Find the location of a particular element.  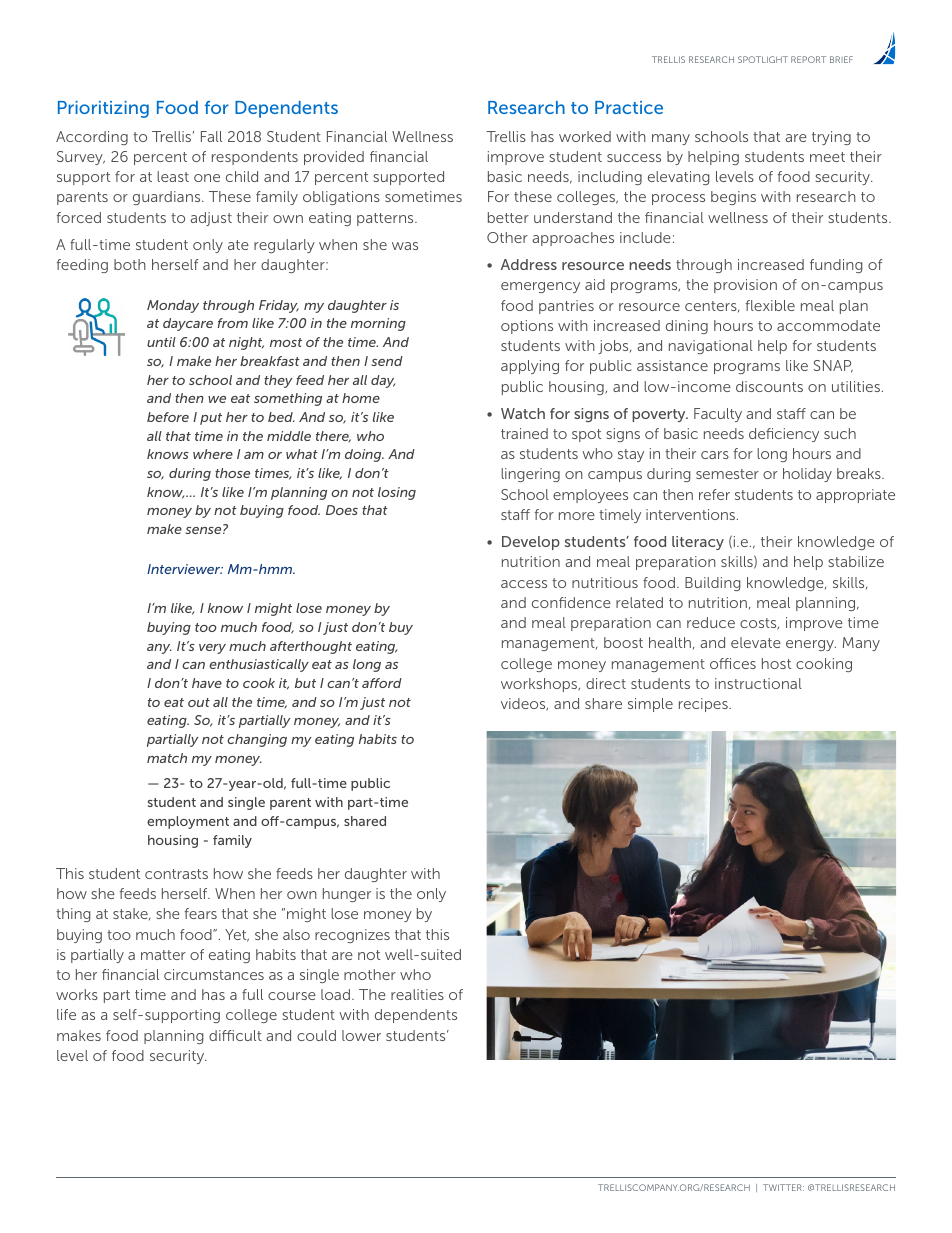

worked is located at coordinates (585, 136).
